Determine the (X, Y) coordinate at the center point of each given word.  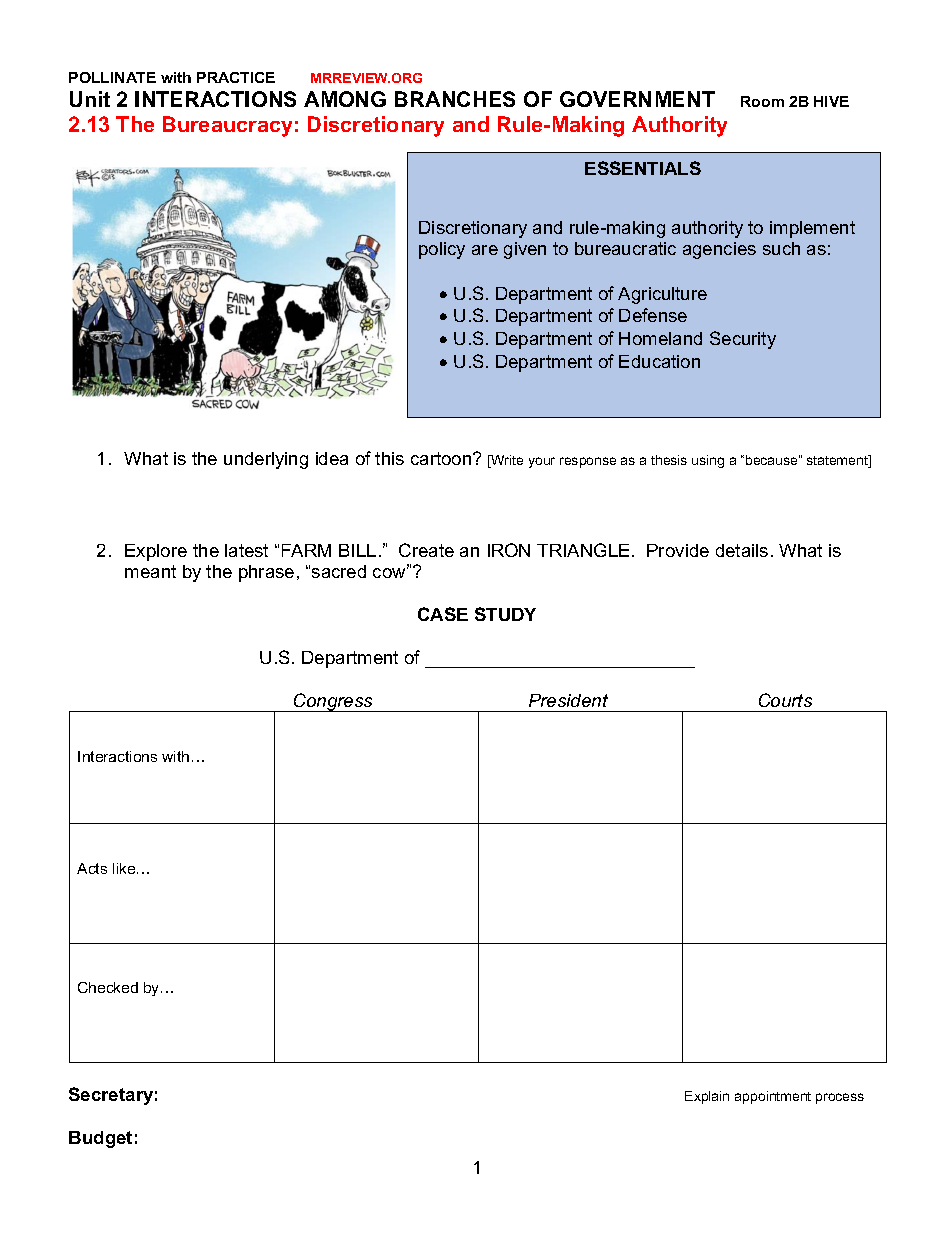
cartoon (442, 458)
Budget (100, 1139)
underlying (266, 460)
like (125, 868)
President (568, 700)
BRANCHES (455, 99)
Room (762, 101)
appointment (773, 1097)
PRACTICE (236, 77)
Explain (707, 1097)
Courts (785, 700)
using (708, 461)
